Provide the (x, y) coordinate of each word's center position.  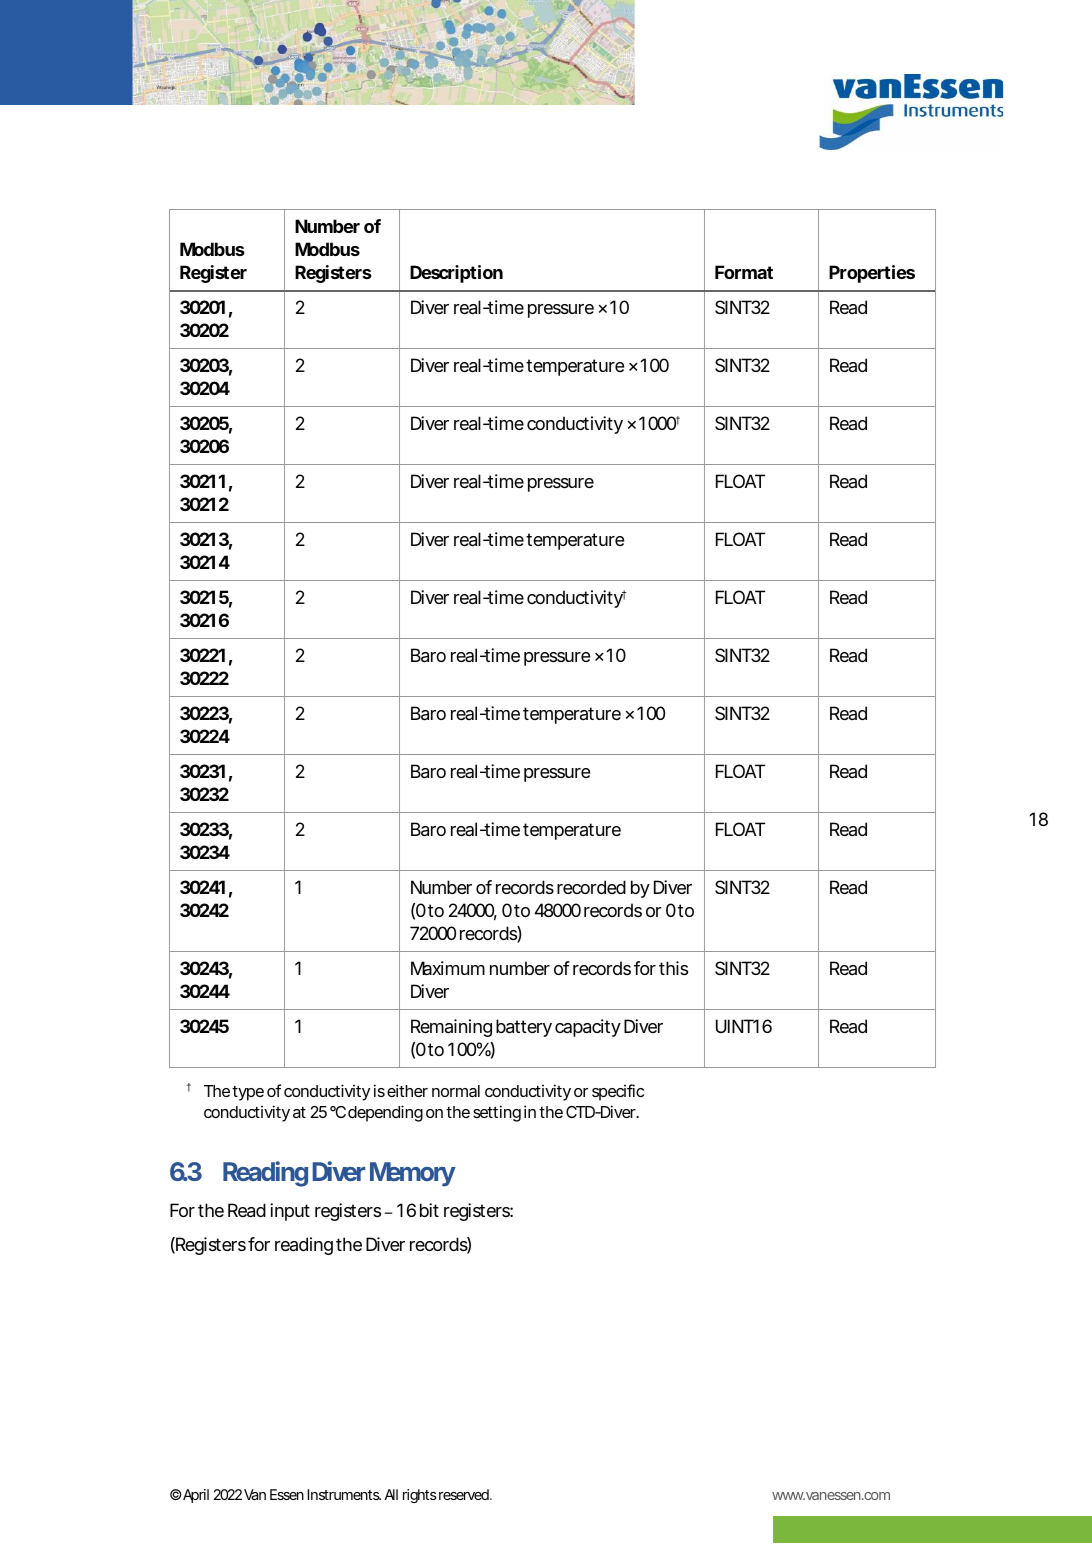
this (673, 968)
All (391, 1494)
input (290, 1212)
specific (618, 1092)
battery (524, 1028)
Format (744, 272)
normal (456, 1091)
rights (420, 1496)
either (407, 1090)
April (195, 1496)
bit (429, 1210)
